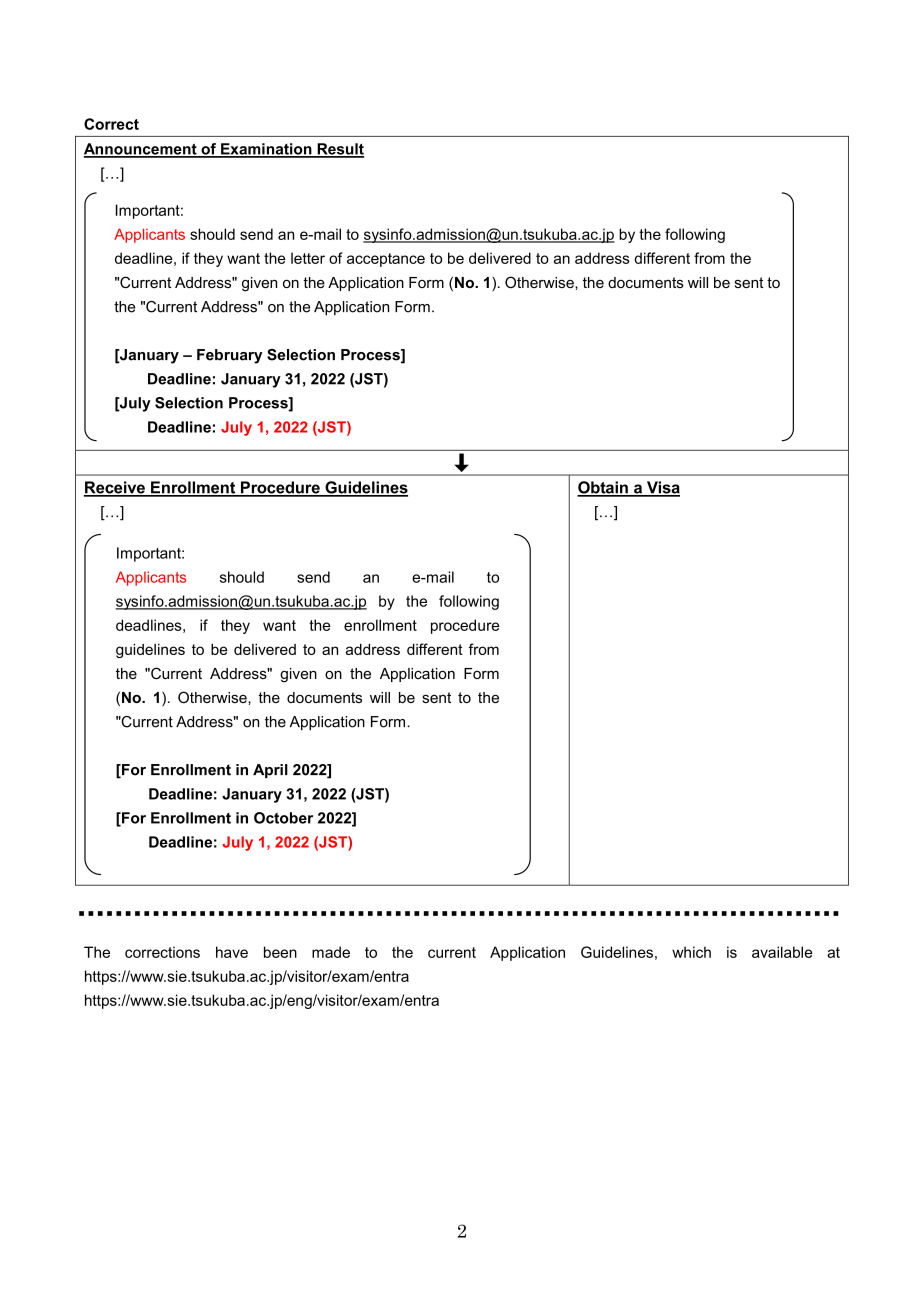 The image size is (924, 1308). What do you see at coordinates (115, 488) in the image?
I see `Receive` at bounding box center [115, 488].
